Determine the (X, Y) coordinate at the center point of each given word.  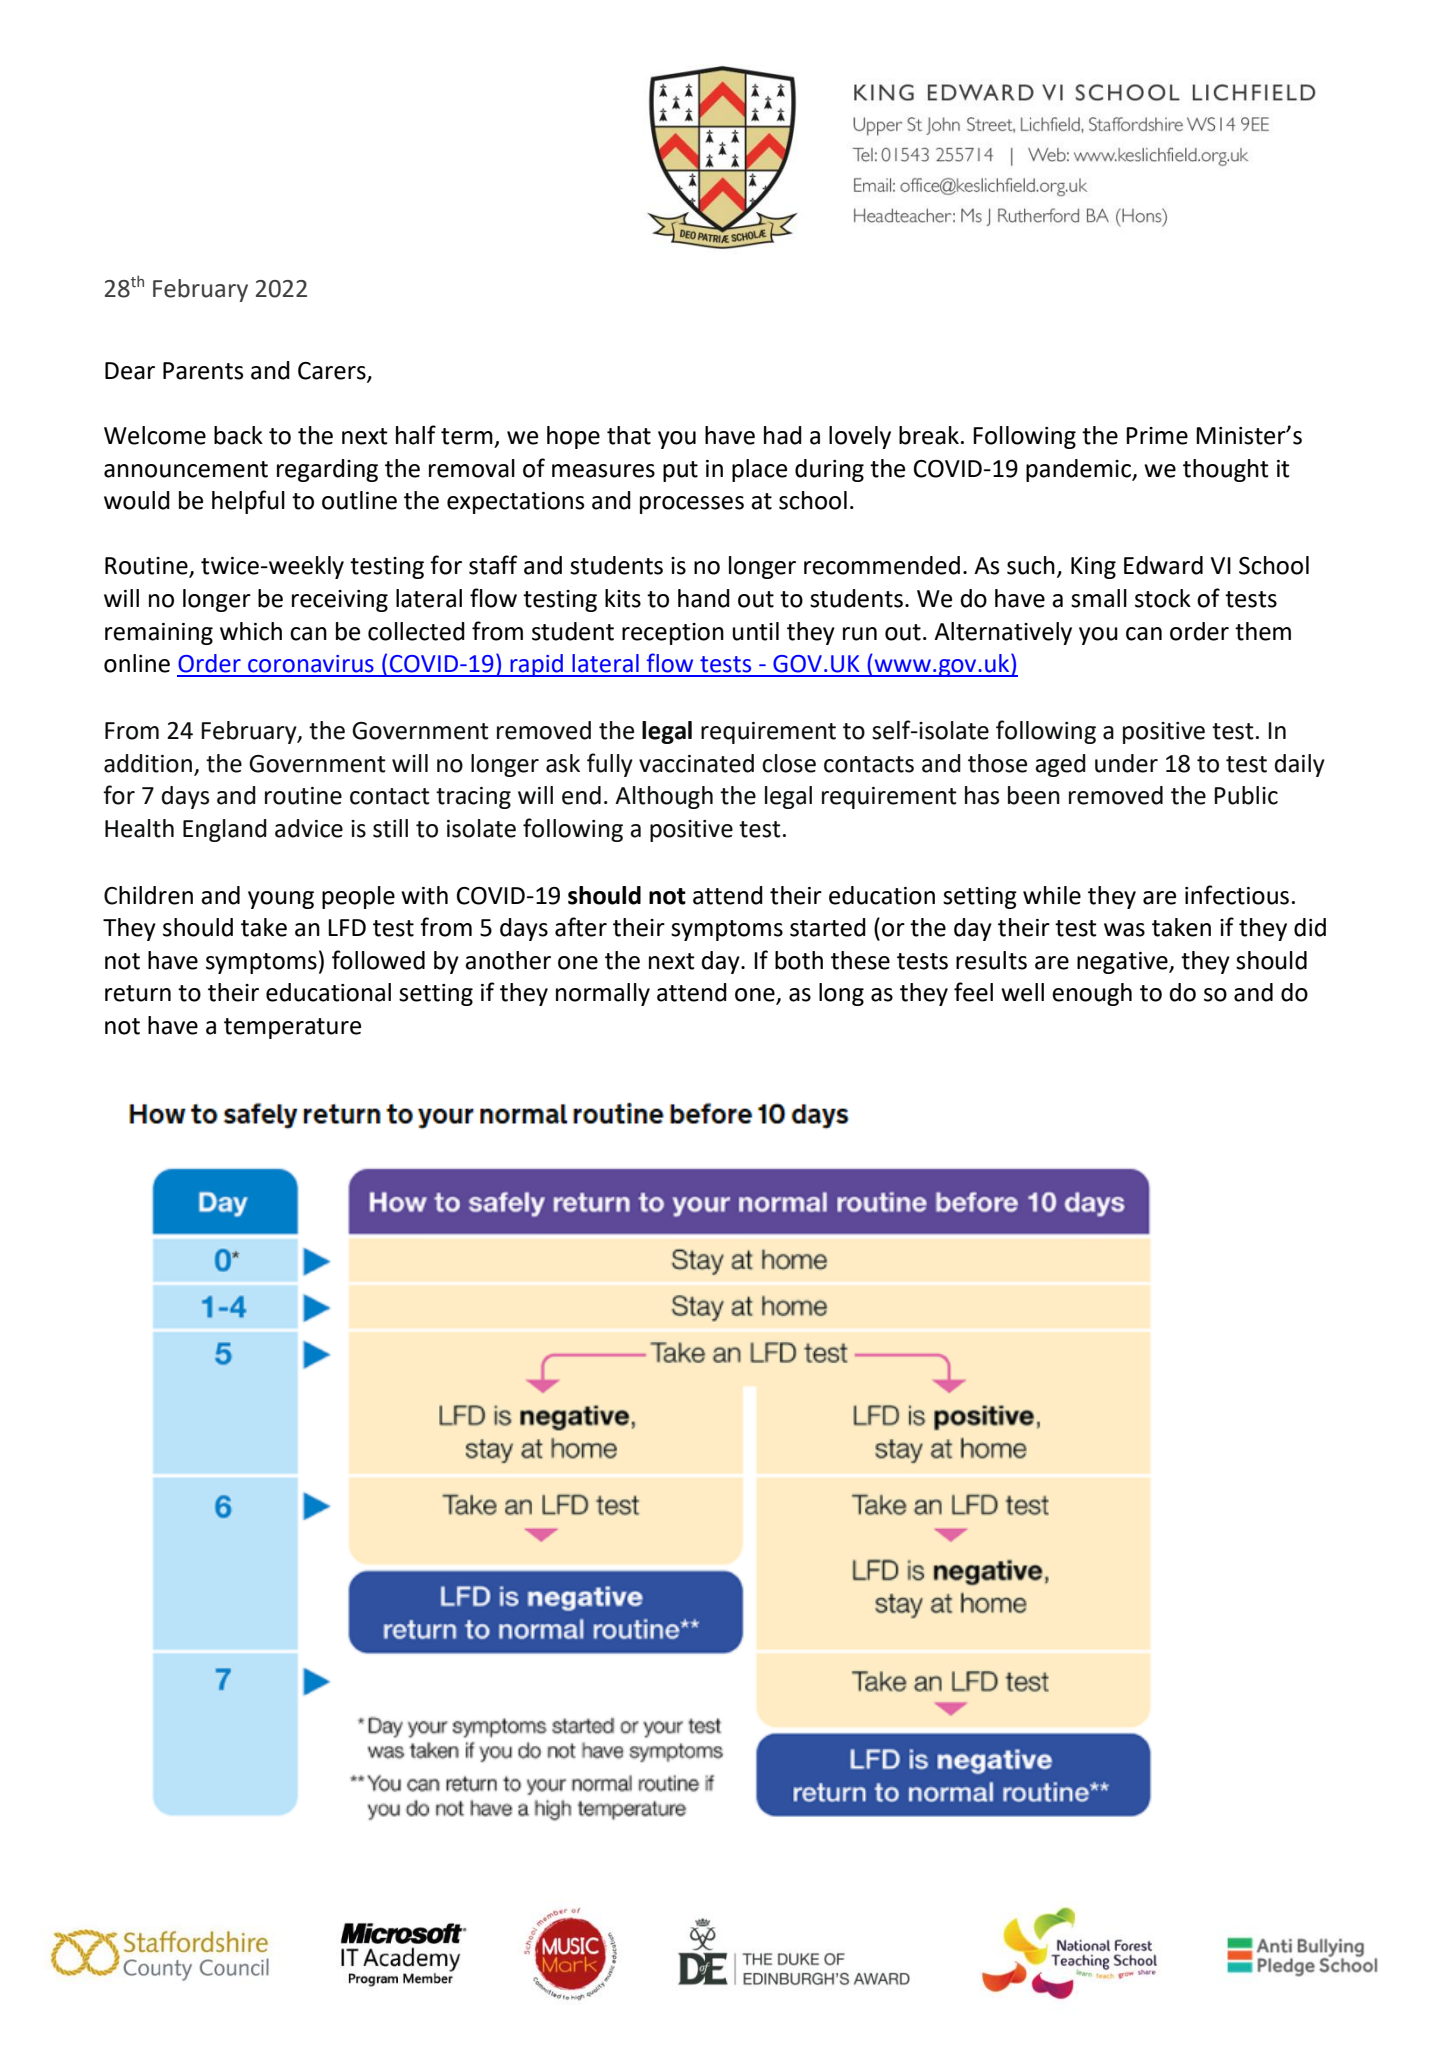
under (1126, 763)
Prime (1157, 436)
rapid (537, 665)
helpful (248, 502)
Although (664, 797)
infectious (1237, 895)
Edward (1163, 565)
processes (692, 505)
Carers (333, 372)
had (783, 435)
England (225, 830)
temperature (292, 1028)
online (137, 663)
